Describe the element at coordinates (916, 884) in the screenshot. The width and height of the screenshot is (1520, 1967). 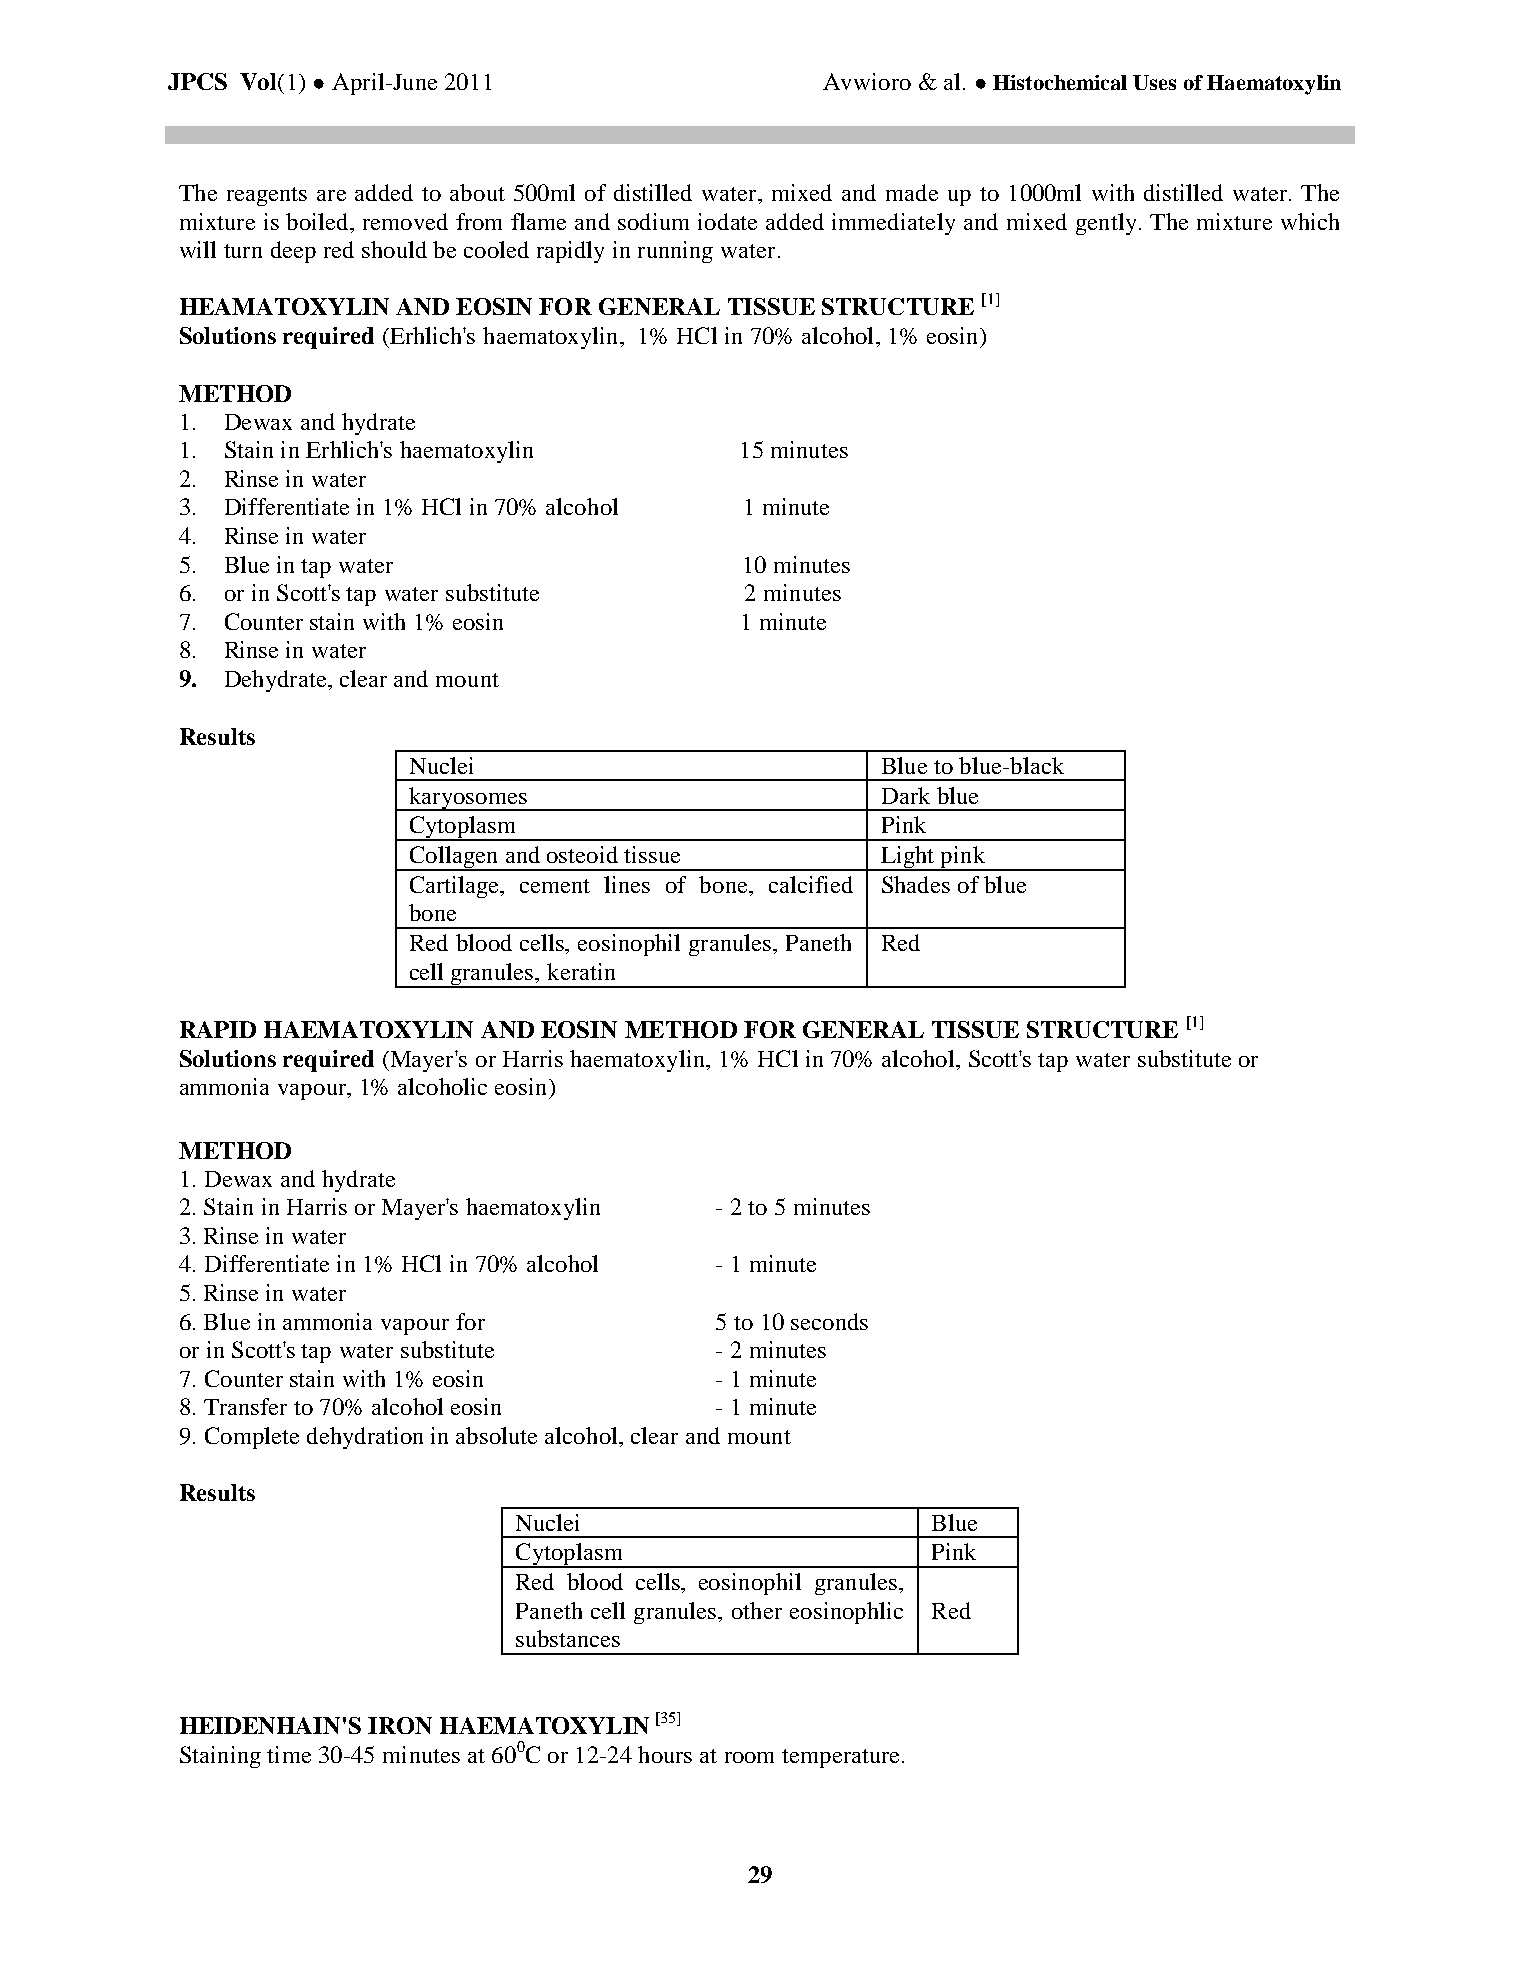
I see `Shades` at that location.
